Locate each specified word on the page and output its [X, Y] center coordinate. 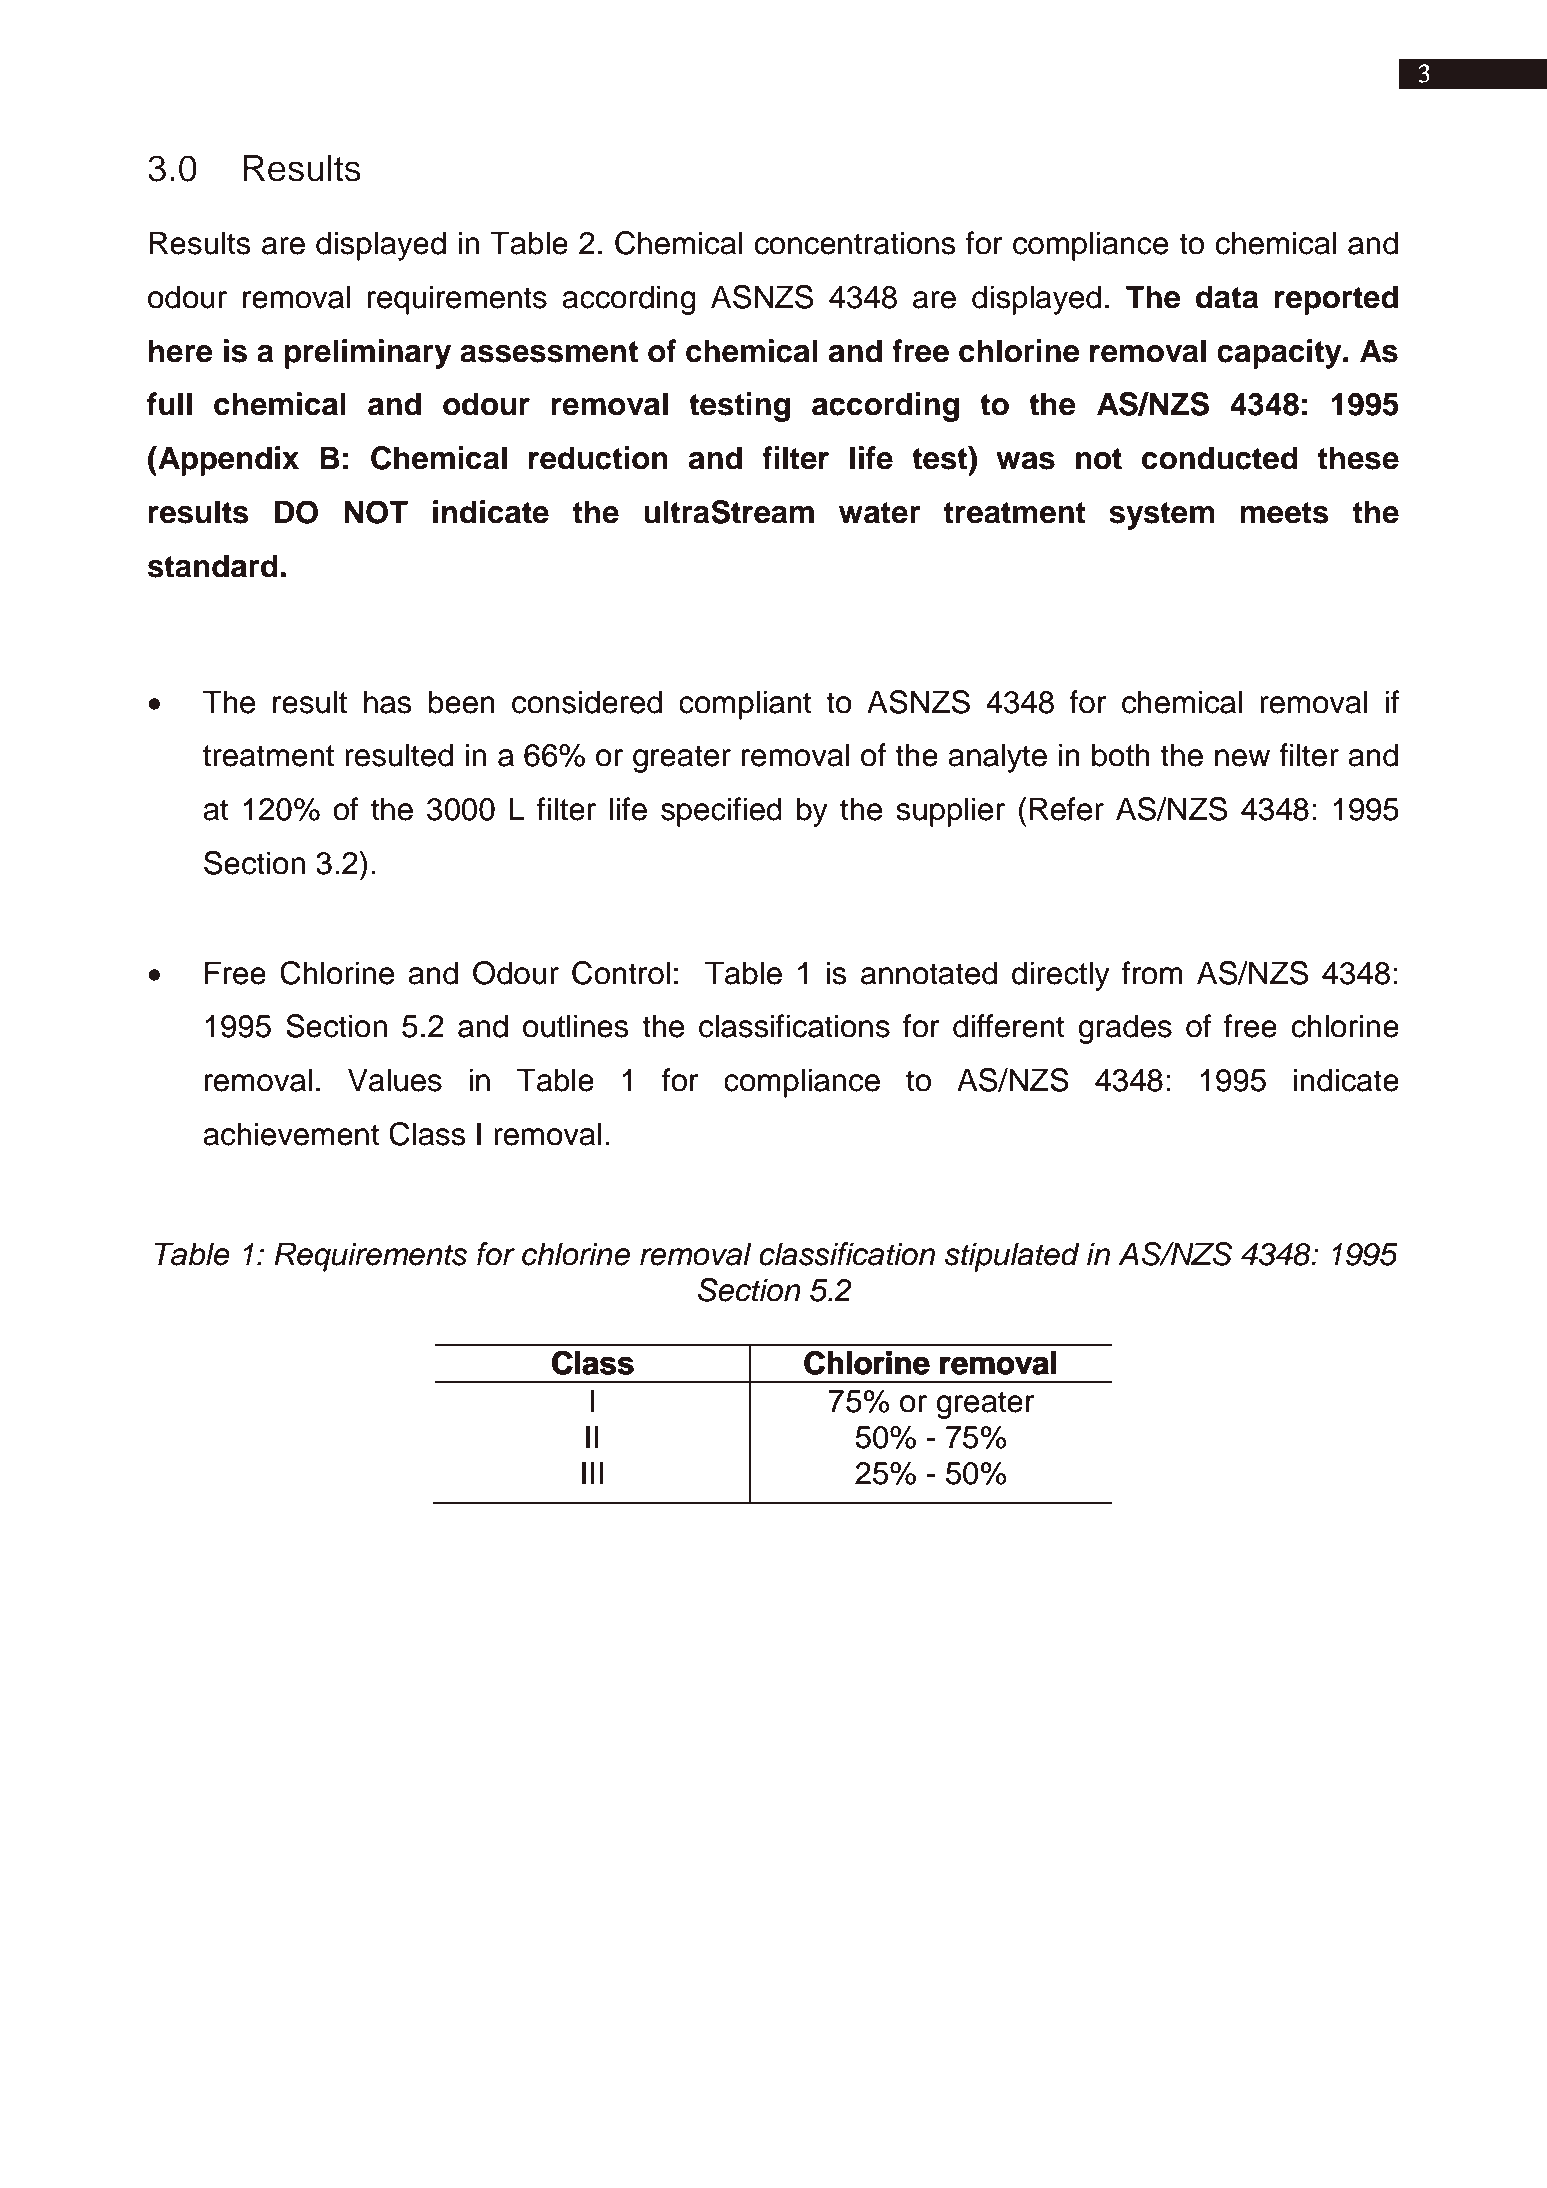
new [1242, 758]
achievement [291, 1134]
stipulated [1012, 1257]
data [1227, 297]
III [592, 1472]
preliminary [368, 354]
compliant [745, 705]
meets [1285, 513]
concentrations [855, 243]
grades [1125, 1029]
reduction [598, 458]
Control [621, 973]
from [1152, 973]
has [388, 702]
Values [395, 1080]
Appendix [227, 461]
